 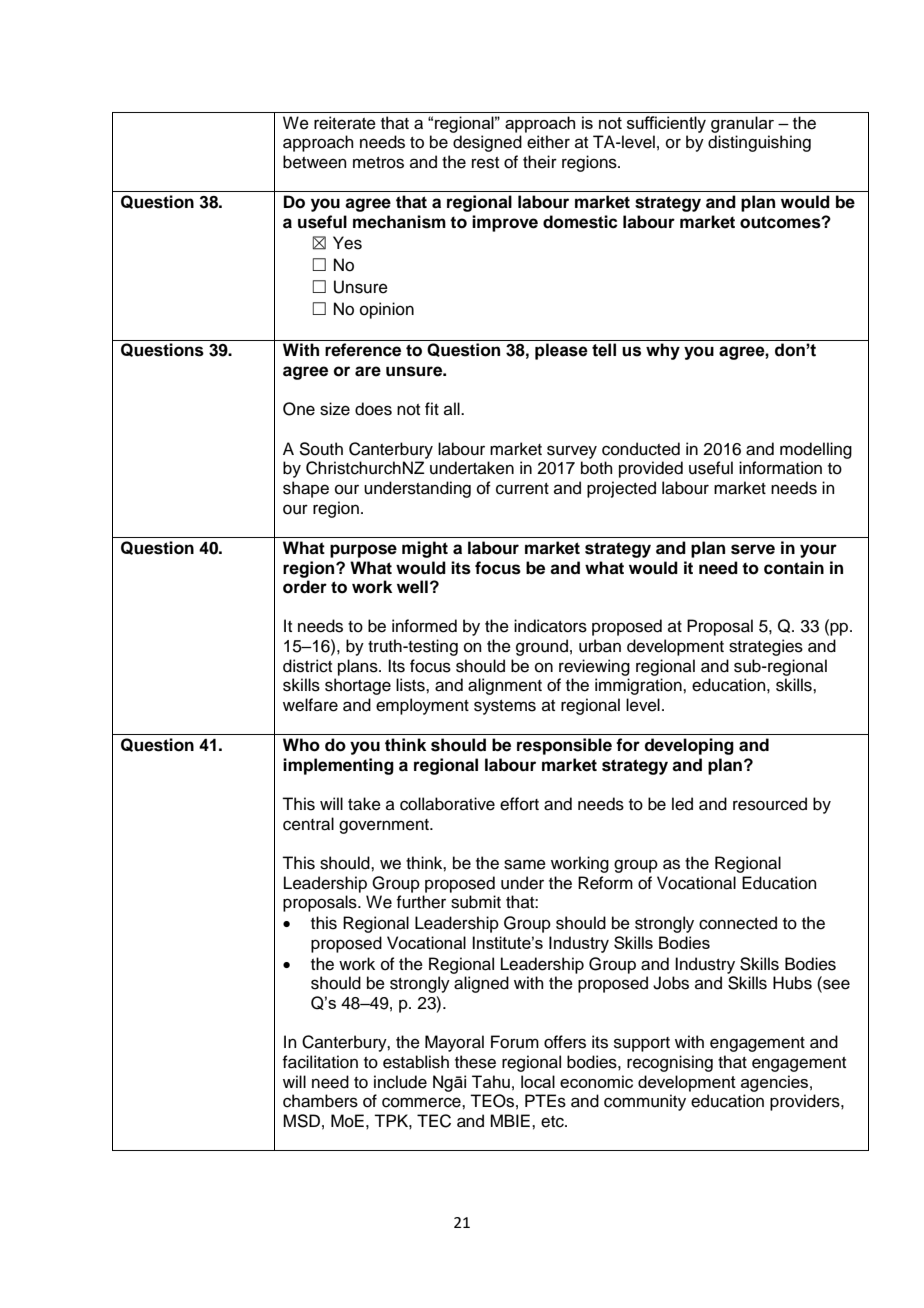 What do you see at coordinates (400, 1082) in the image?
I see `include` at bounding box center [400, 1082].
